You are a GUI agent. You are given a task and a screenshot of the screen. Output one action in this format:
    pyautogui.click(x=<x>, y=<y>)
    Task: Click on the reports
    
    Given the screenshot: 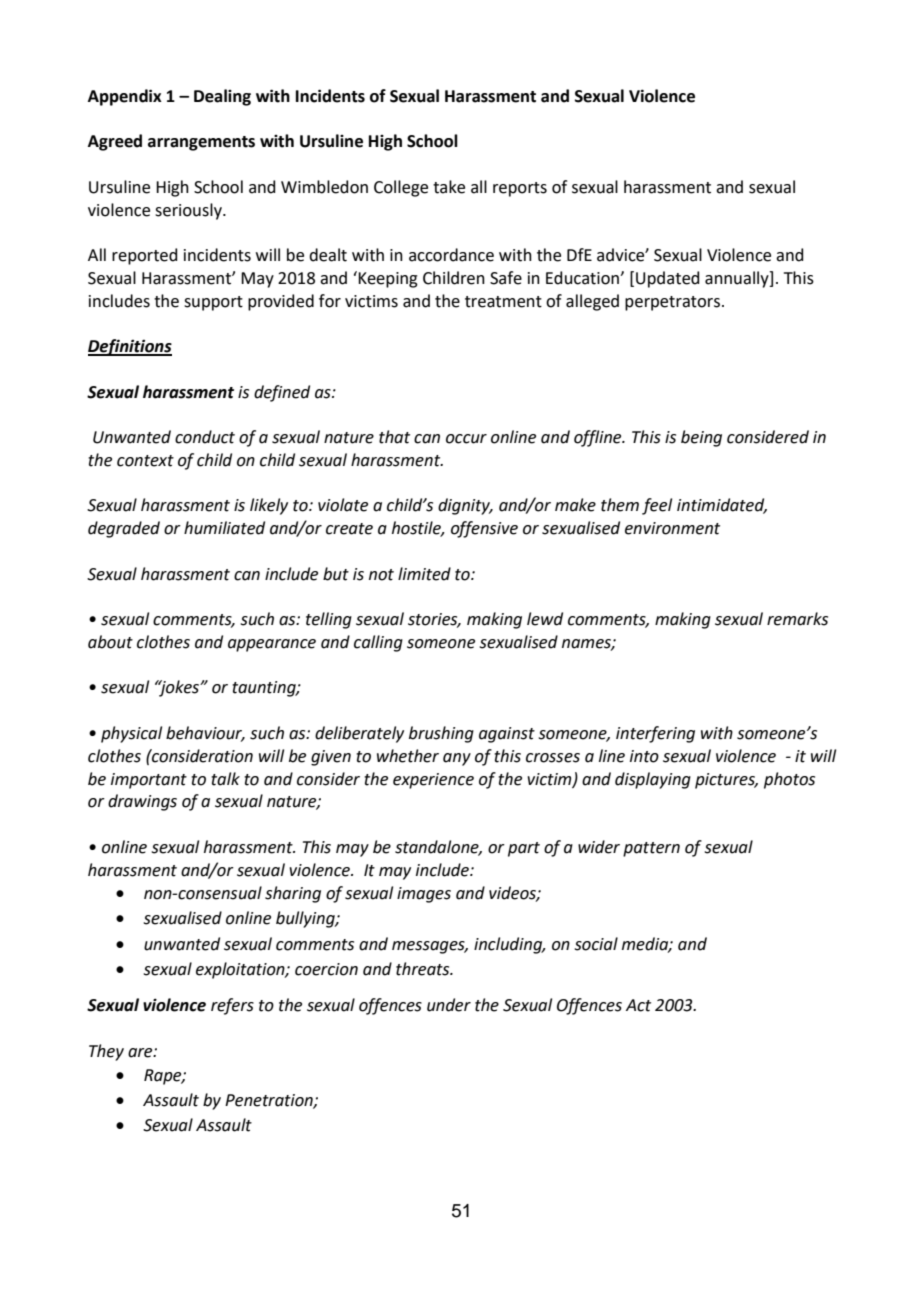 What is the action you would take?
    pyautogui.click(x=520, y=189)
